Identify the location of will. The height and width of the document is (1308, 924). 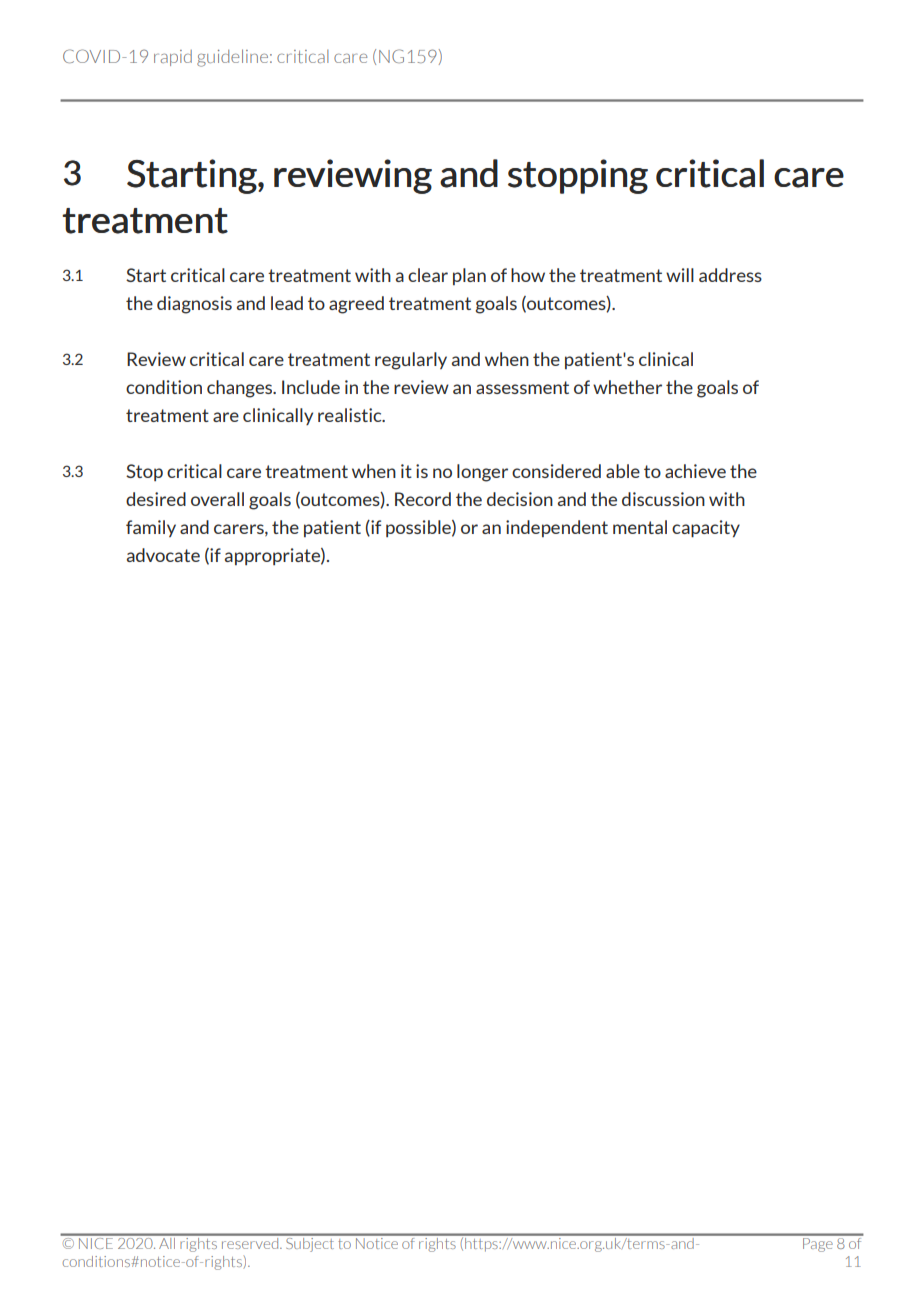
(680, 275).
